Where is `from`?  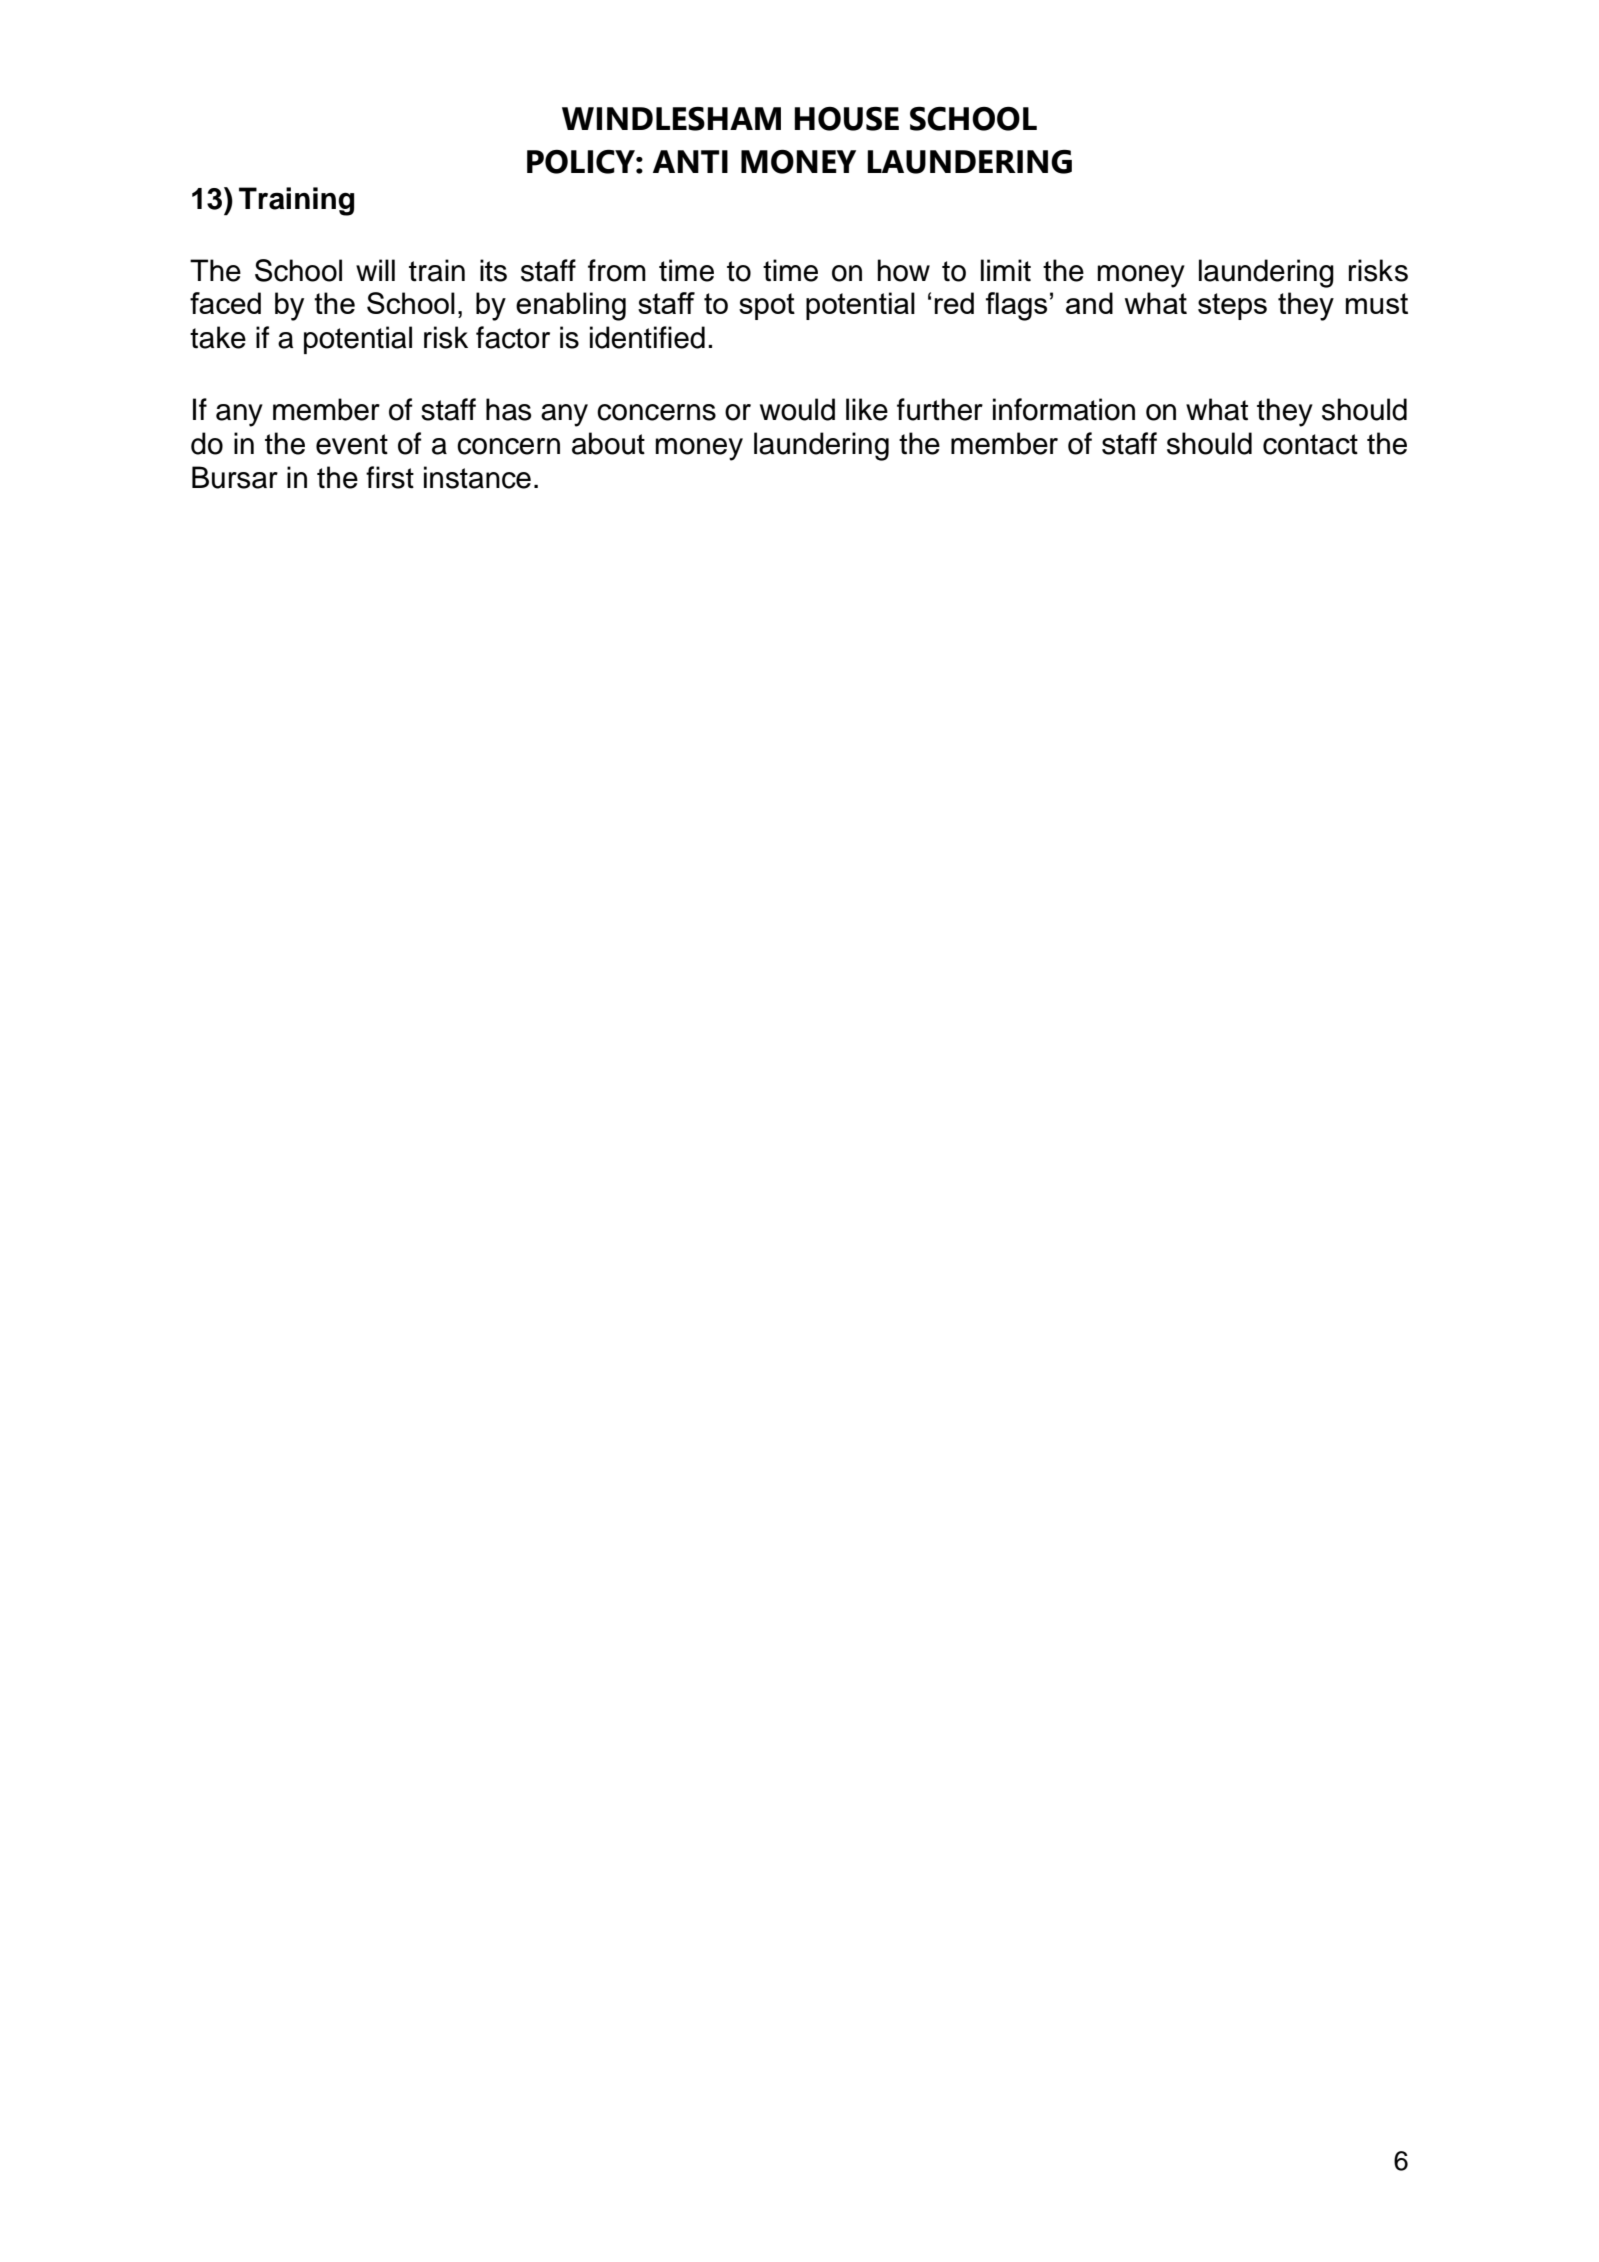 from is located at coordinates (617, 270).
